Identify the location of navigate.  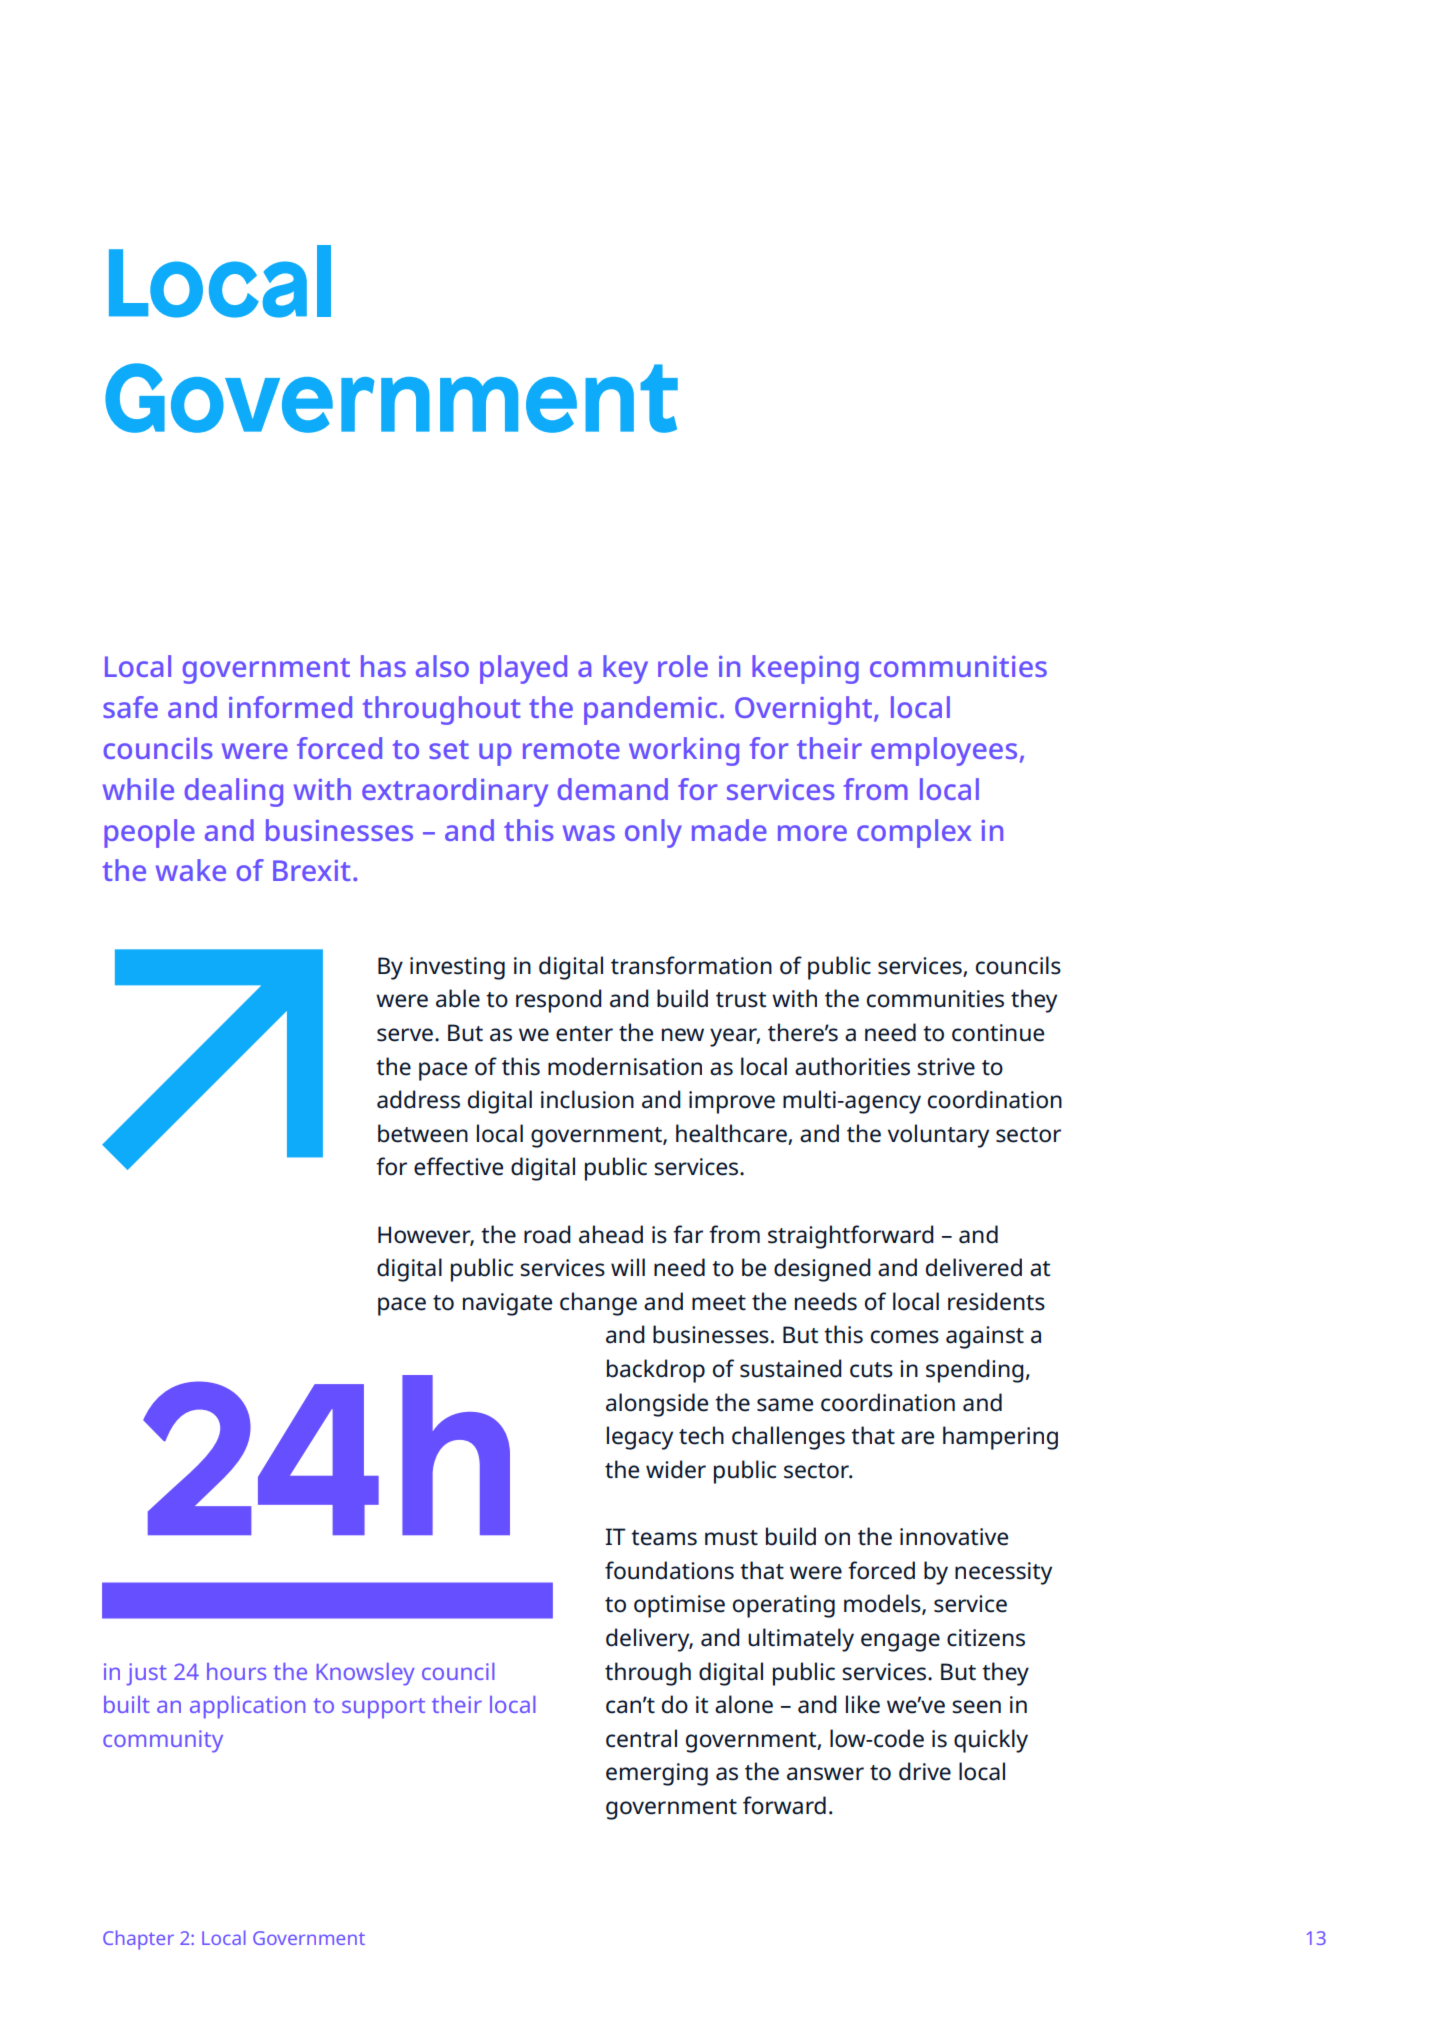
(507, 1304).
